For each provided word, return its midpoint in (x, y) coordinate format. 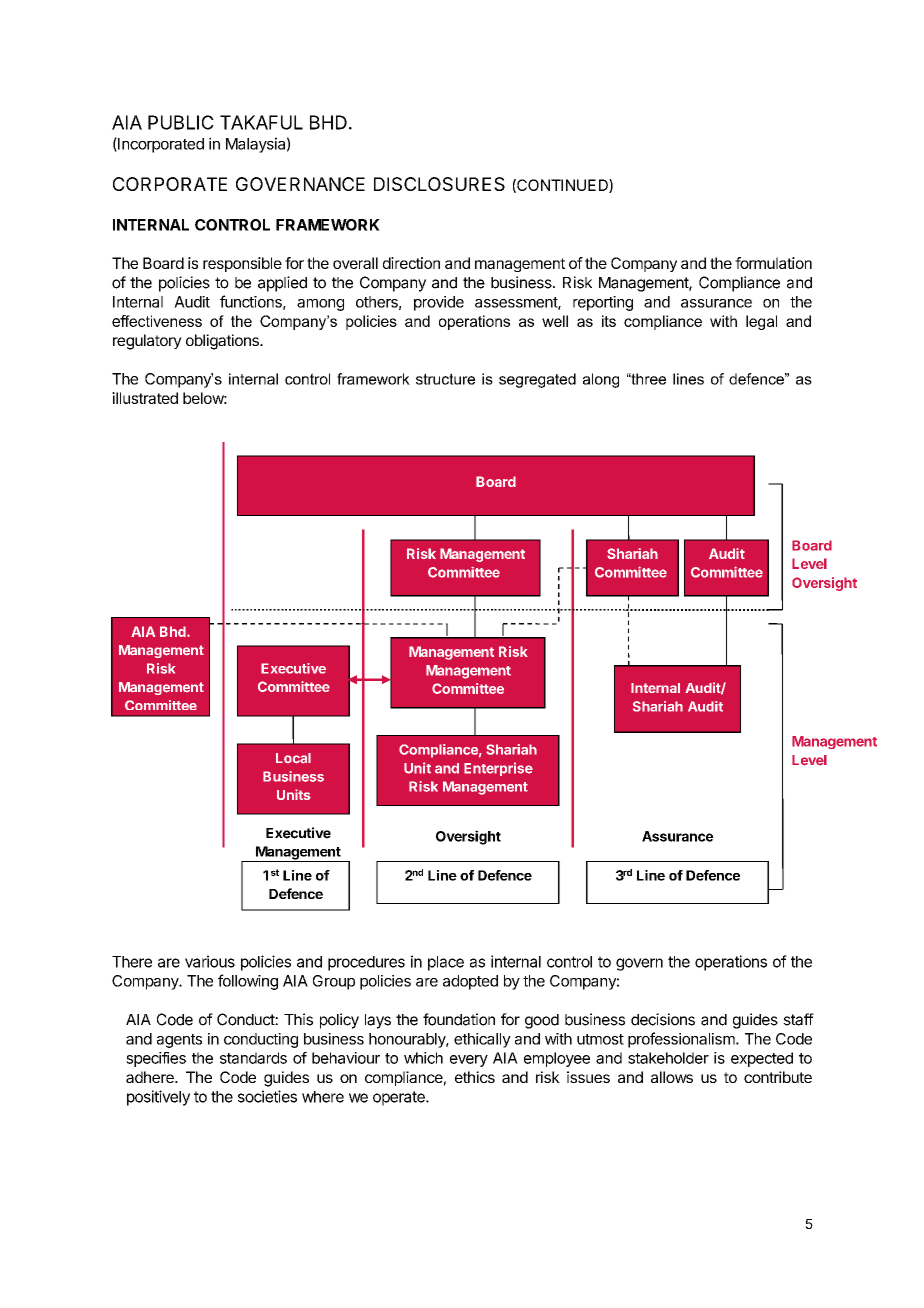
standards (253, 1058)
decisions (663, 1019)
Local (293, 758)
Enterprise (498, 769)
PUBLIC (181, 122)
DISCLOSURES (439, 184)
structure (445, 379)
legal (761, 322)
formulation (773, 263)
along (601, 380)
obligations (223, 342)
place (446, 963)
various (210, 961)
